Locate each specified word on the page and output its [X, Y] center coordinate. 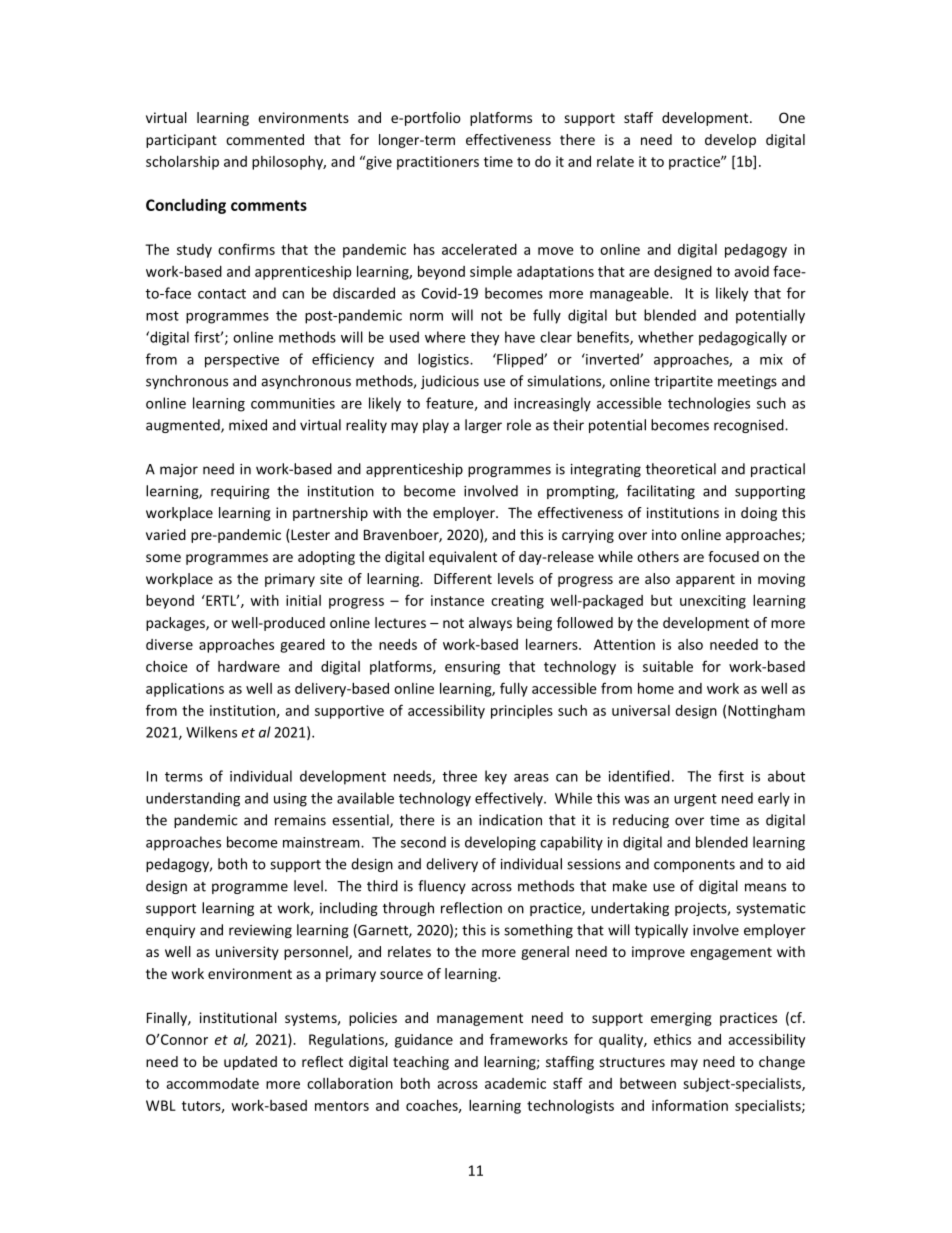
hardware [249, 666]
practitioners [438, 163]
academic [515, 1083]
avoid [751, 271]
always [490, 624]
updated [250, 1063]
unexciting [713, 602]
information [690, 1105]
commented [265, 139]
